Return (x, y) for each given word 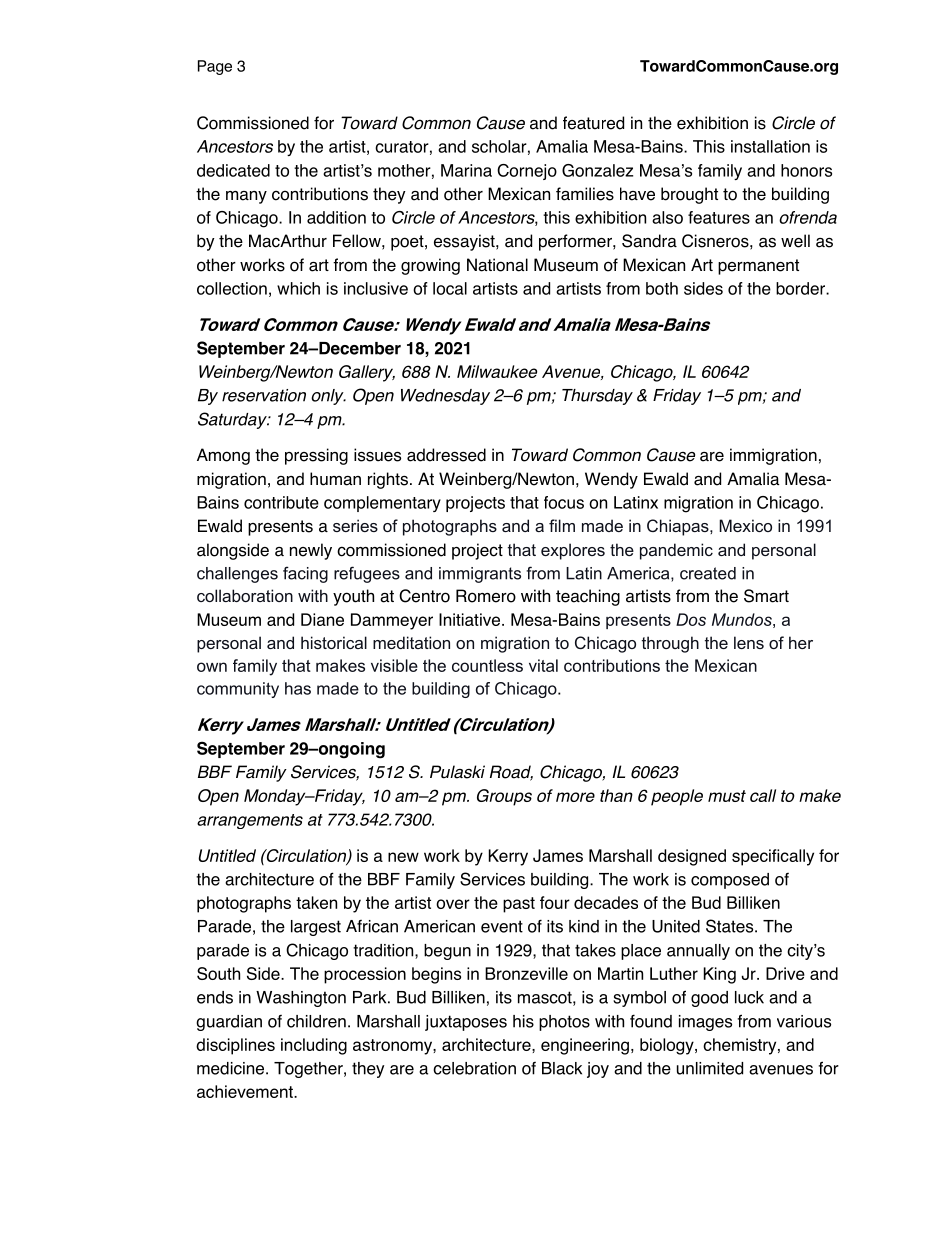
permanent (758, 267)
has (298, 688)
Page (215, 67)
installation (770, 146)
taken (316, 902)
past (519, 905)
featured (593, 123)
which (298, 288)
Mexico (745, 525)
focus (564, 502)
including (314, 1046)
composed (730, 881)
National (497, 265)
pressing (316, 456)
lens (749, 642)
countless (487, 665)
